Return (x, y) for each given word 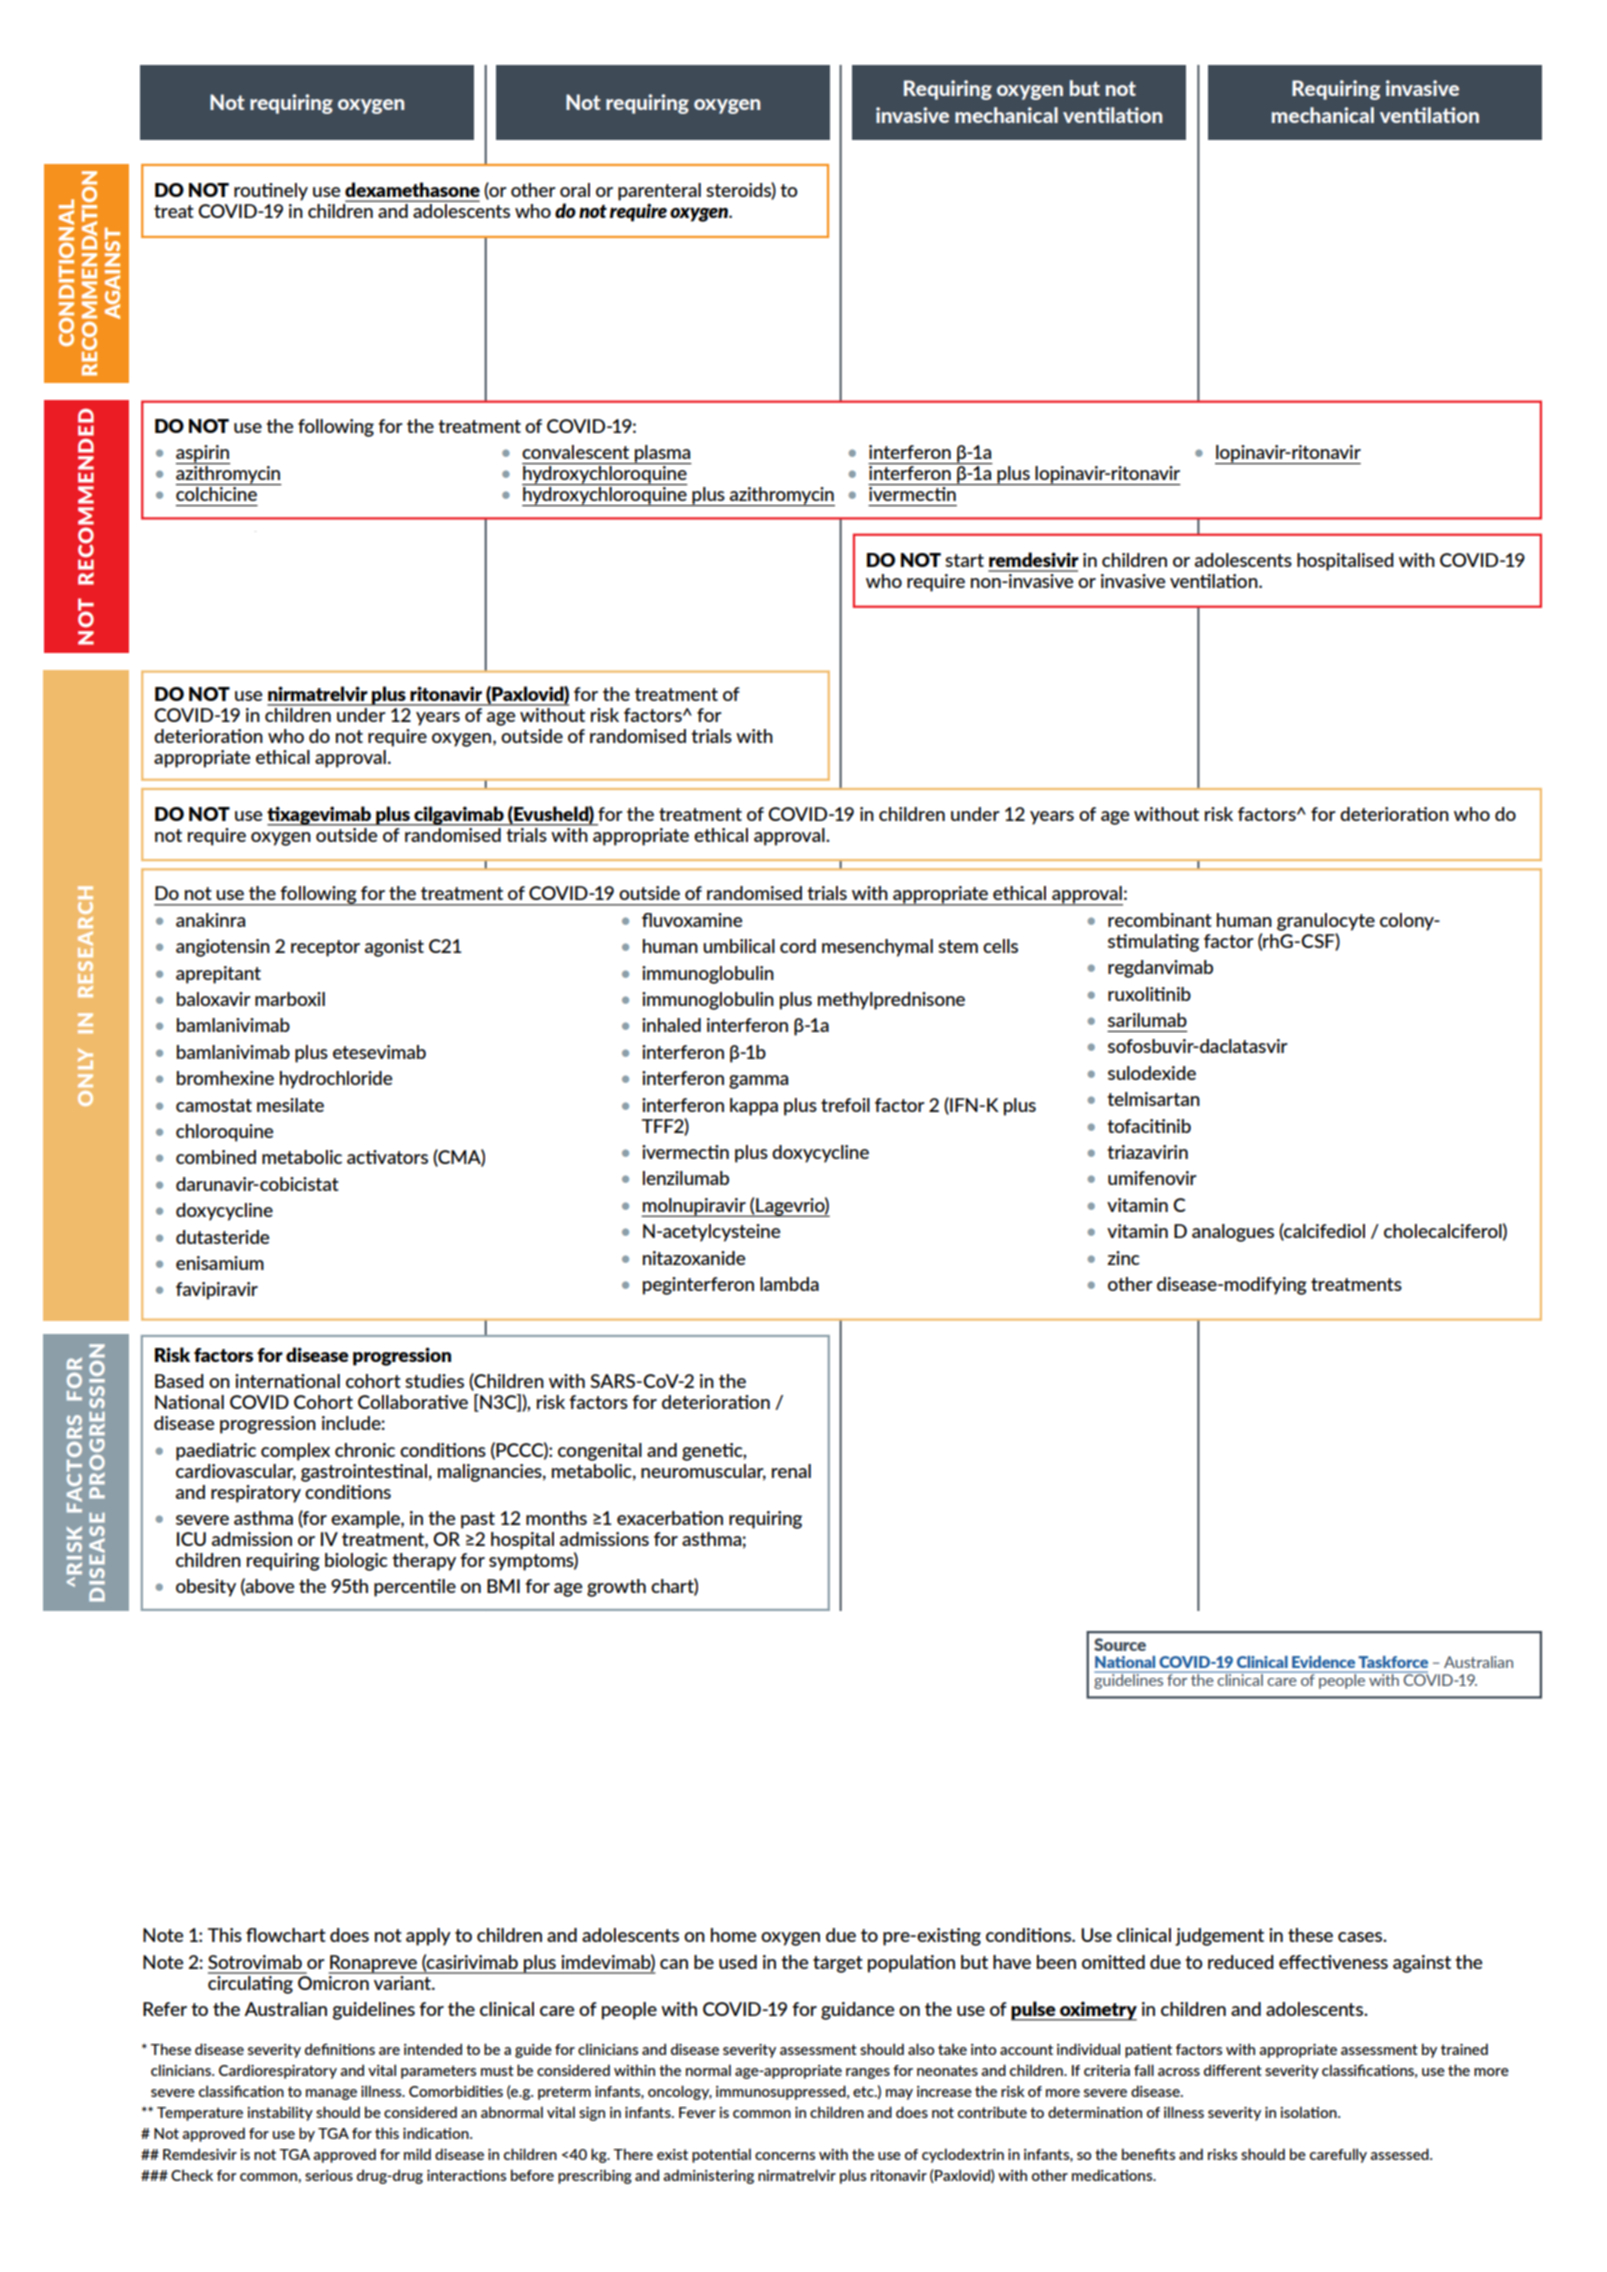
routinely (271, 192)
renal (791, 1471)
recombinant (1160, 920)
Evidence (1323, 1662)
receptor (325, 948)
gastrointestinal (364, 1473)
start (964, 560)
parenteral (659, 192)
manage (331, 2094)
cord (798, 946)
